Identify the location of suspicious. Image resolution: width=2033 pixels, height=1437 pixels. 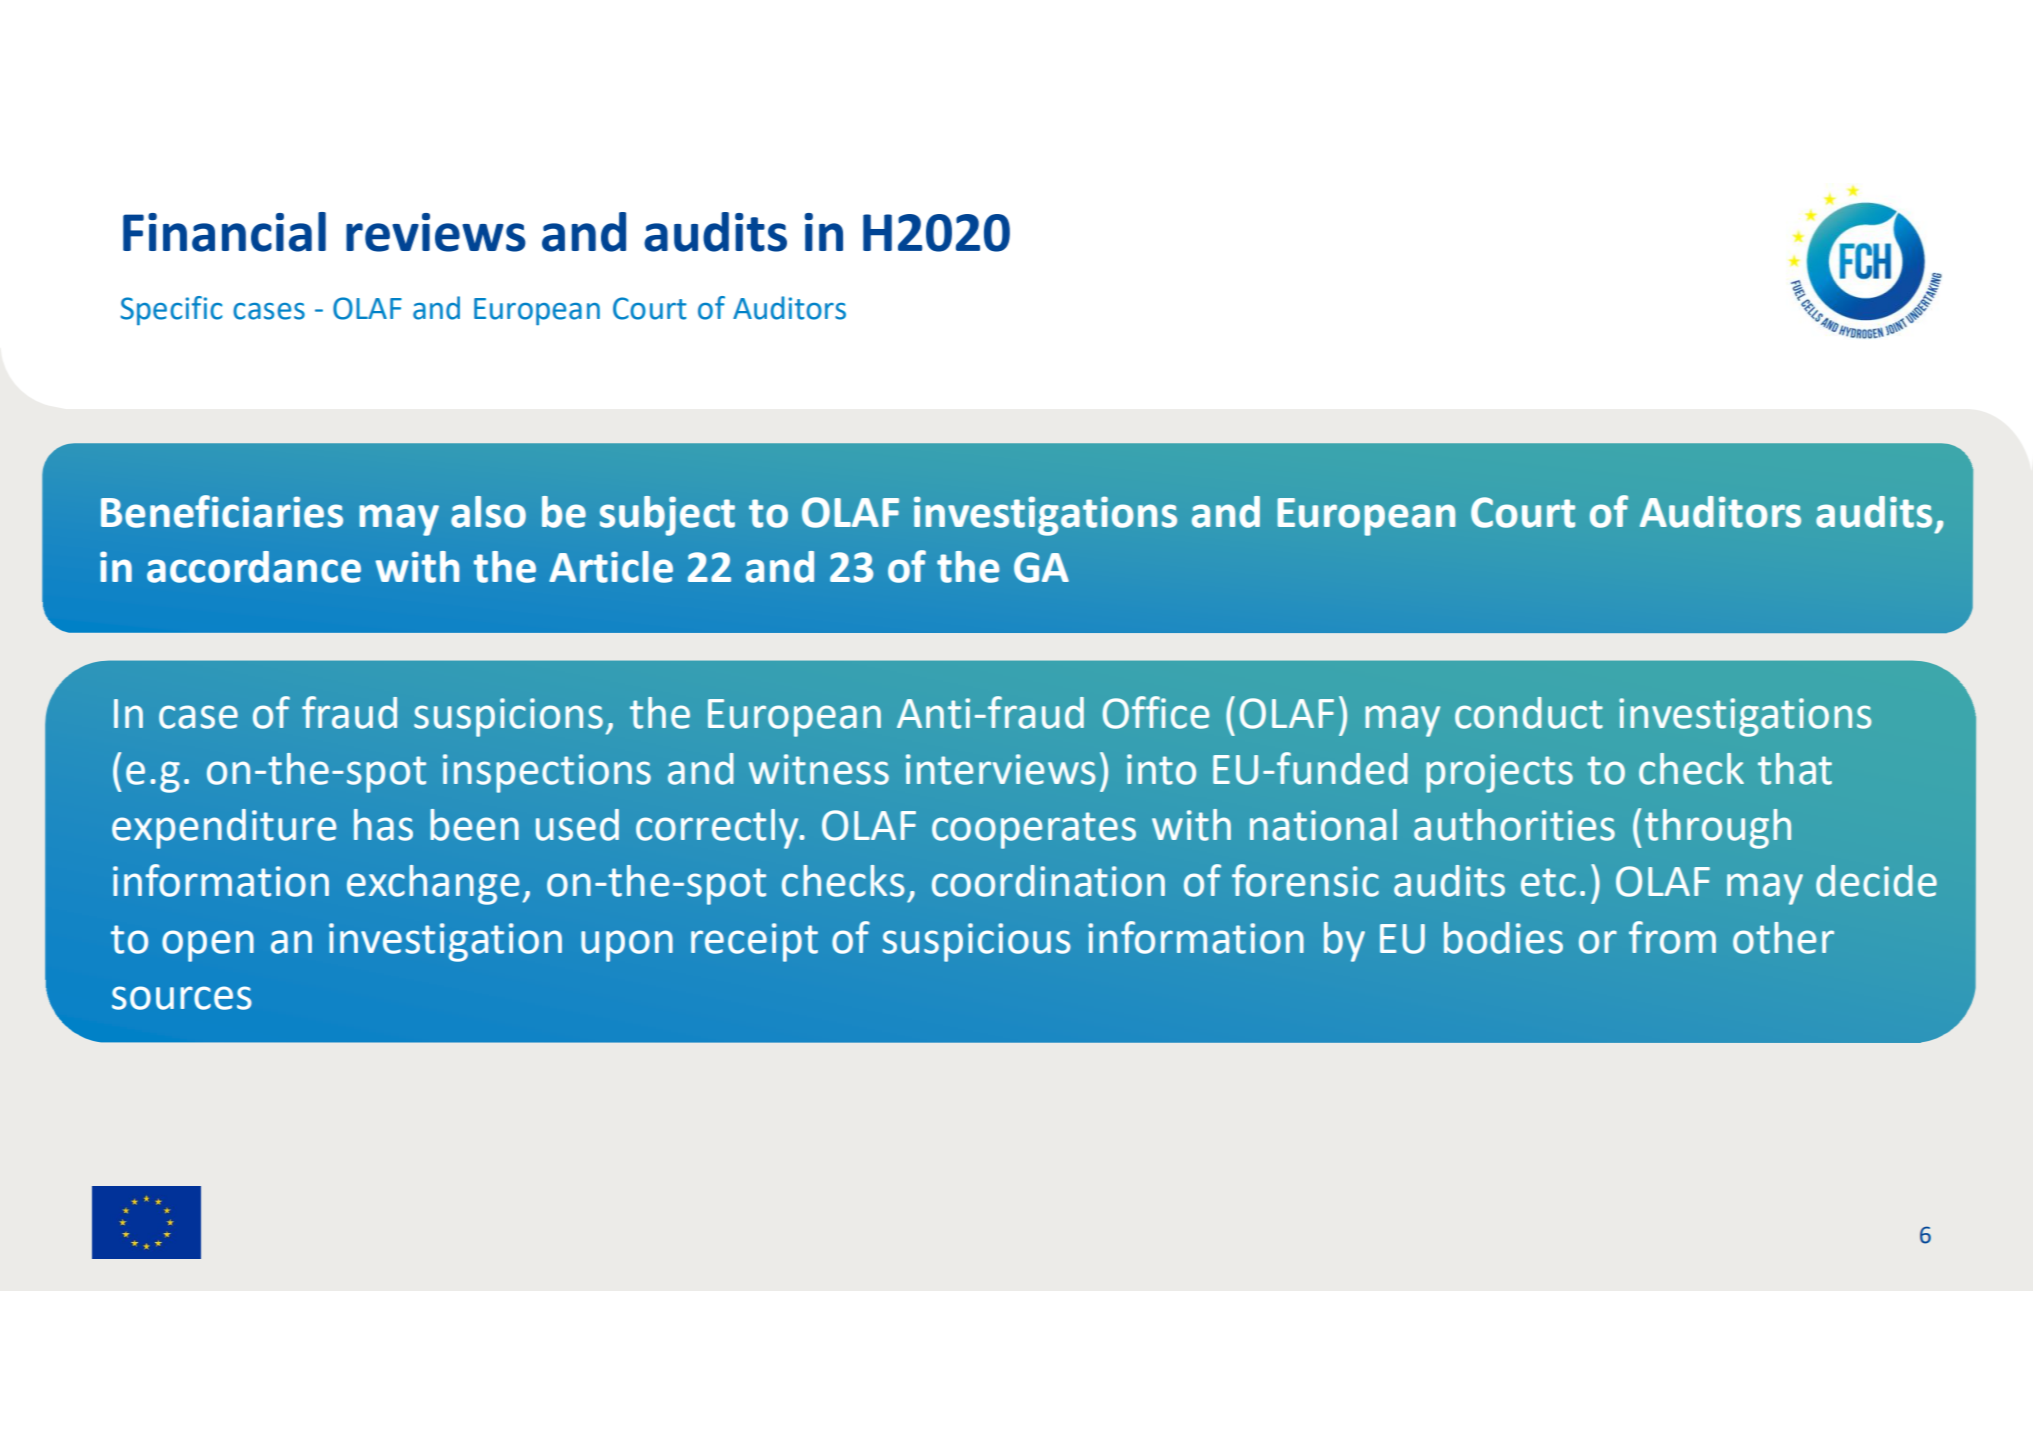
(976, 942).
